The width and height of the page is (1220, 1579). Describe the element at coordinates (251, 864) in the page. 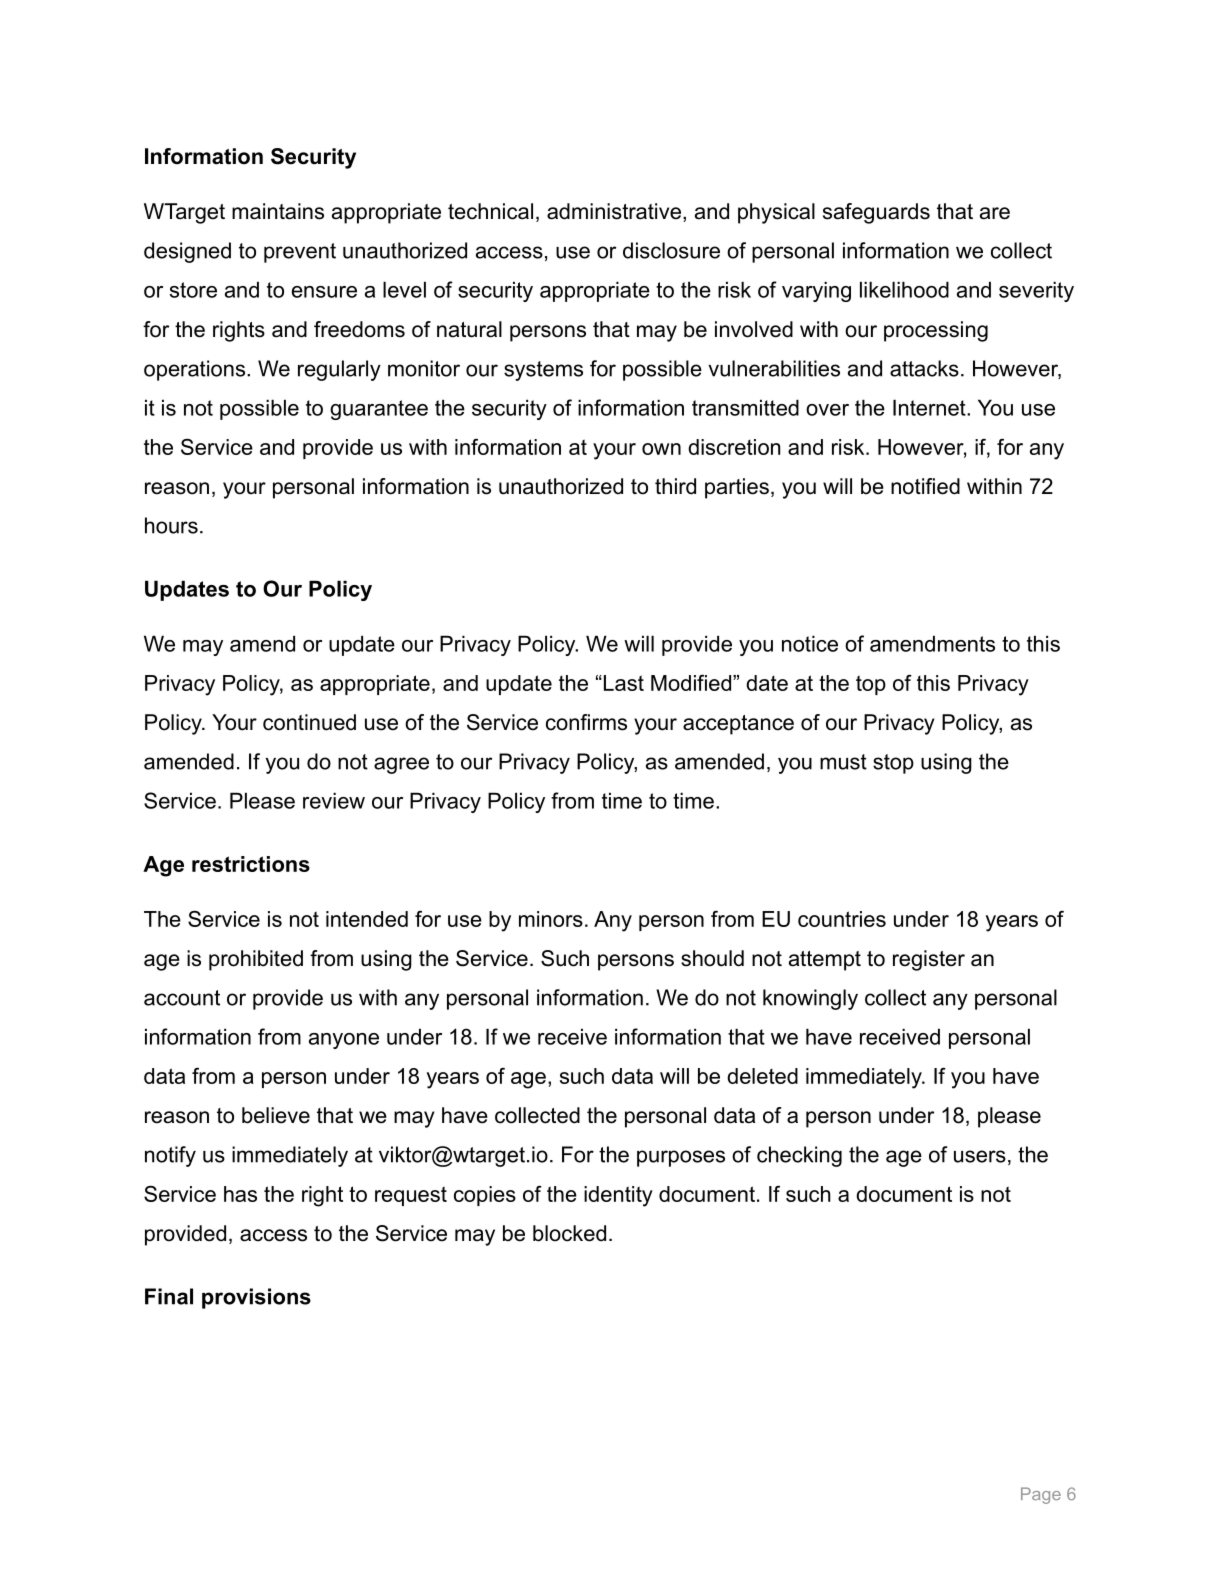

I see `restrictions` at that location.
